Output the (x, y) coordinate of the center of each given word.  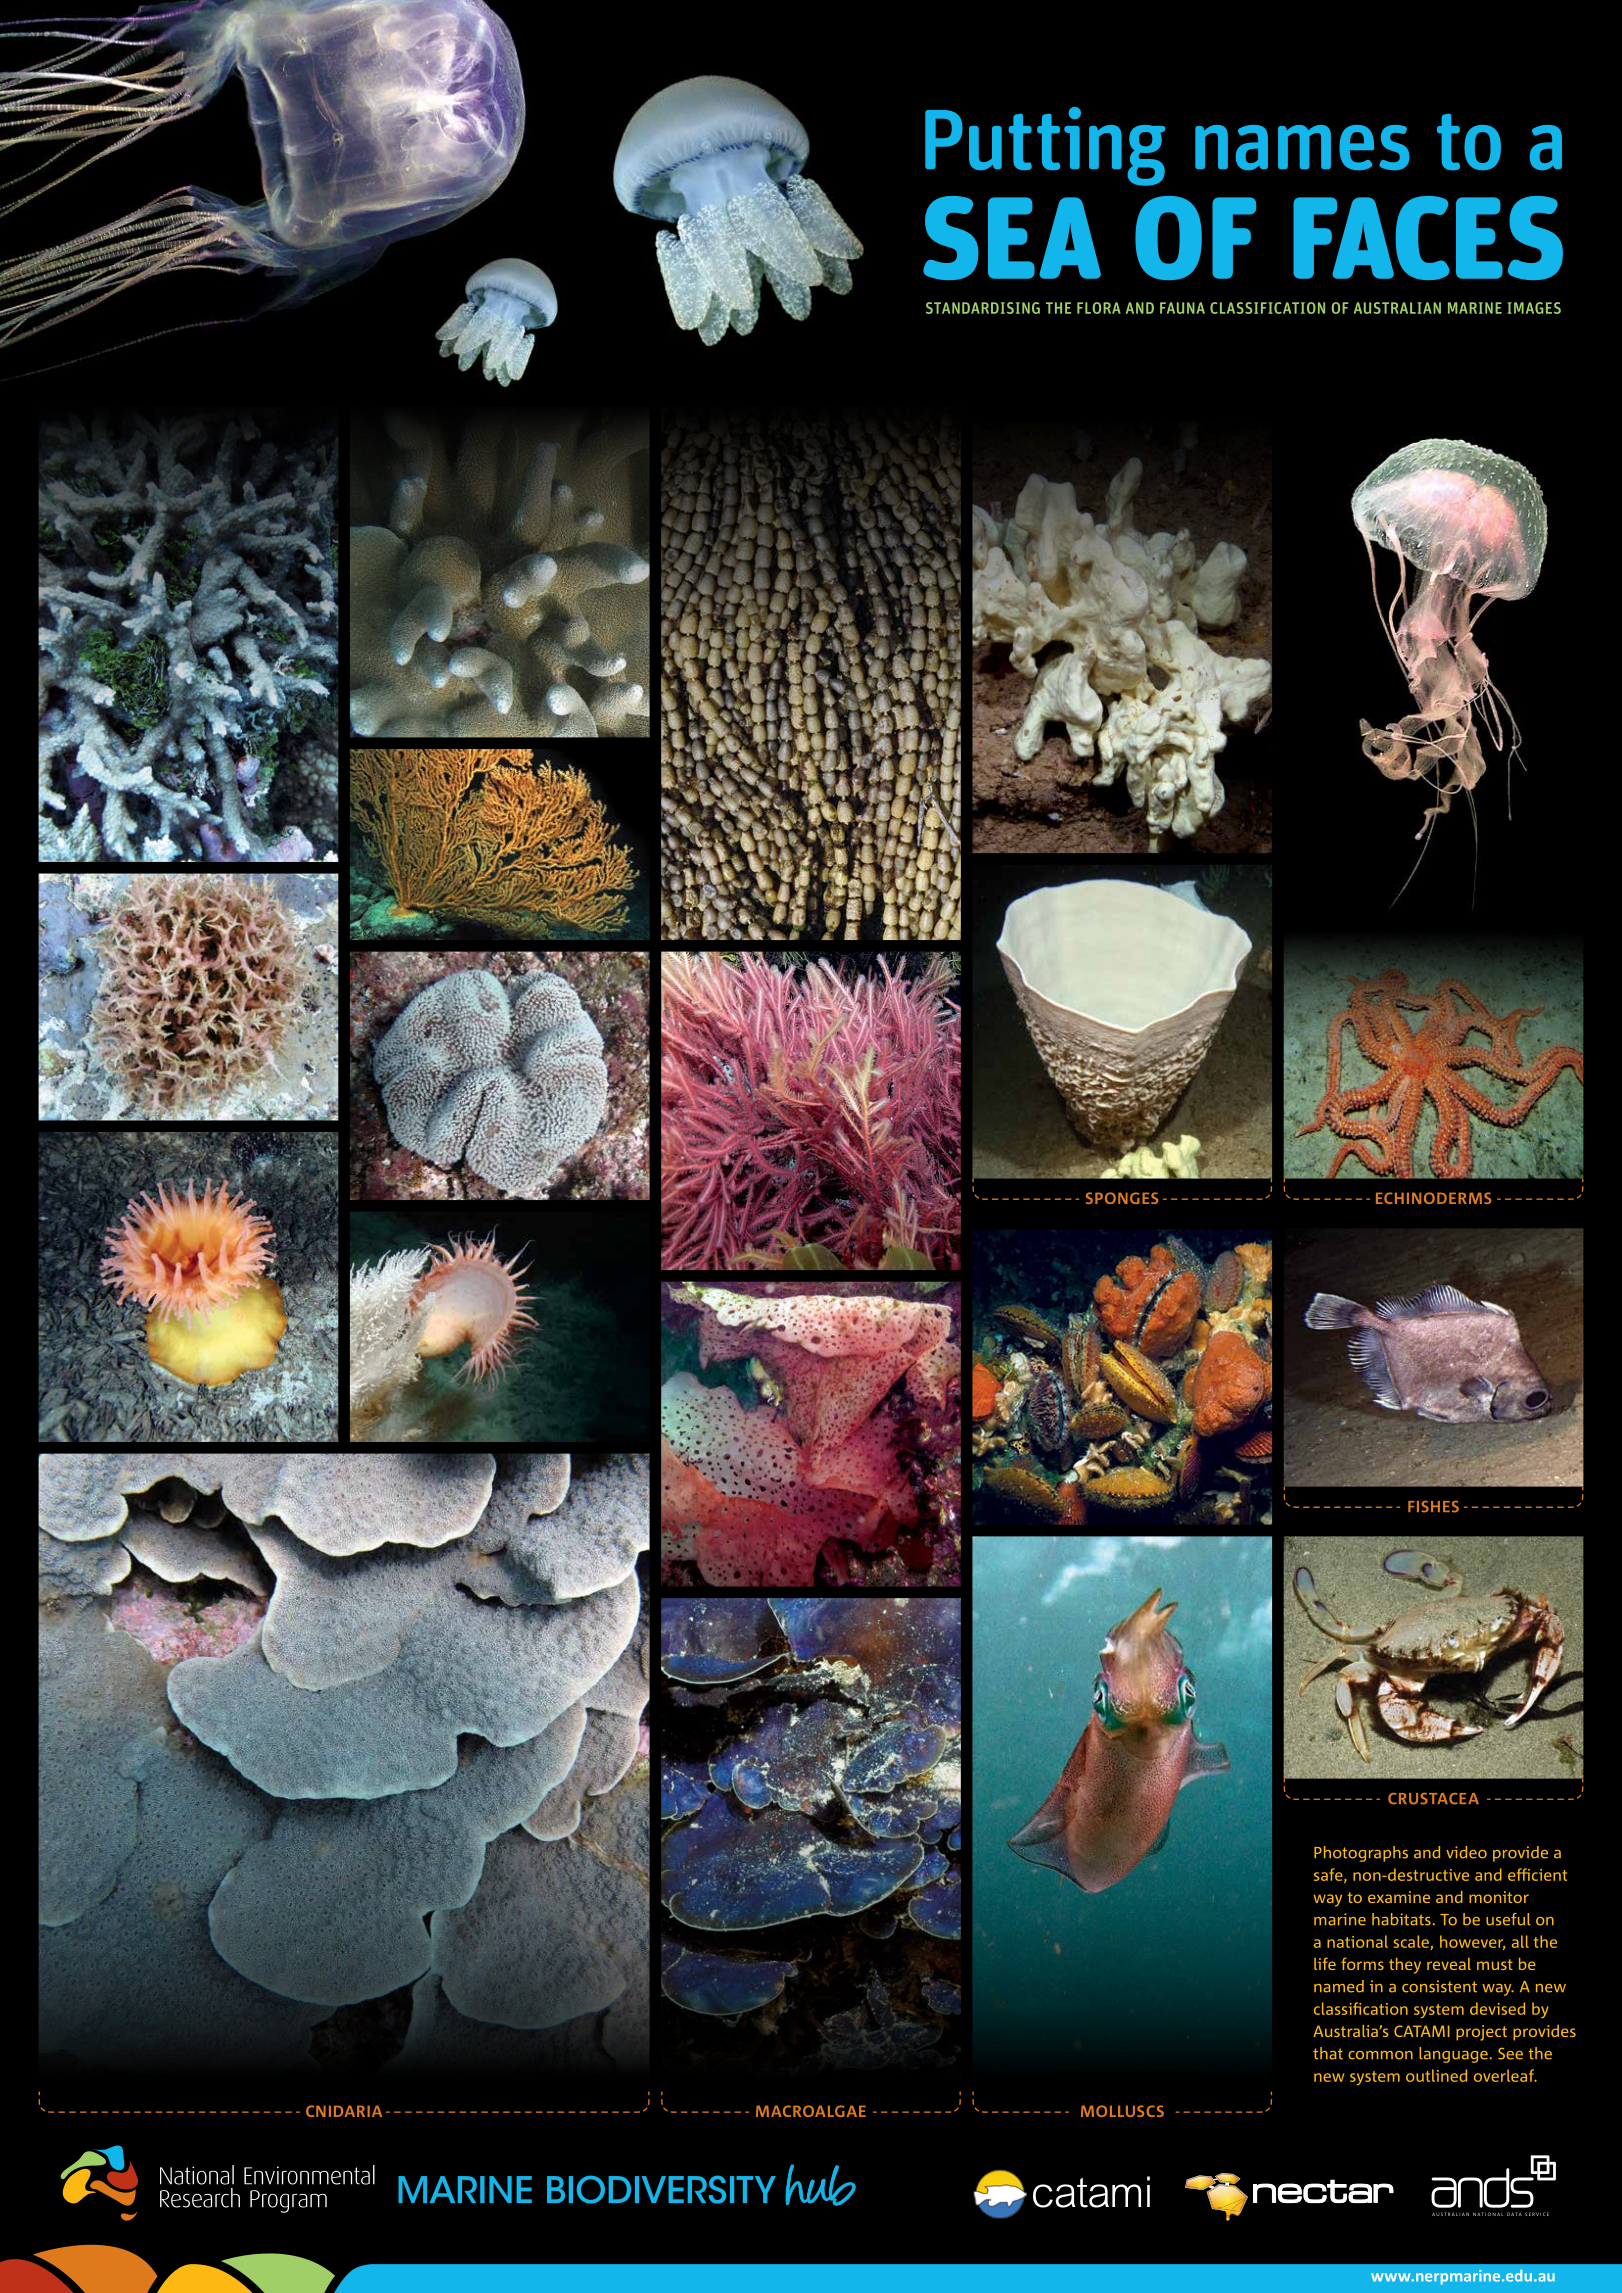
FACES (1428, 238)
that (1328, 2053)
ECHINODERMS (1433, 1198)
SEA (1012, 238)
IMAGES (1534, 308)
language (1453, 2055)
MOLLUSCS (1122, 2111)
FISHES (1433, 1507)
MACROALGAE (811, 2111)
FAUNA (1182, 308)
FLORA (1099, 308)
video (1466, 1852)
